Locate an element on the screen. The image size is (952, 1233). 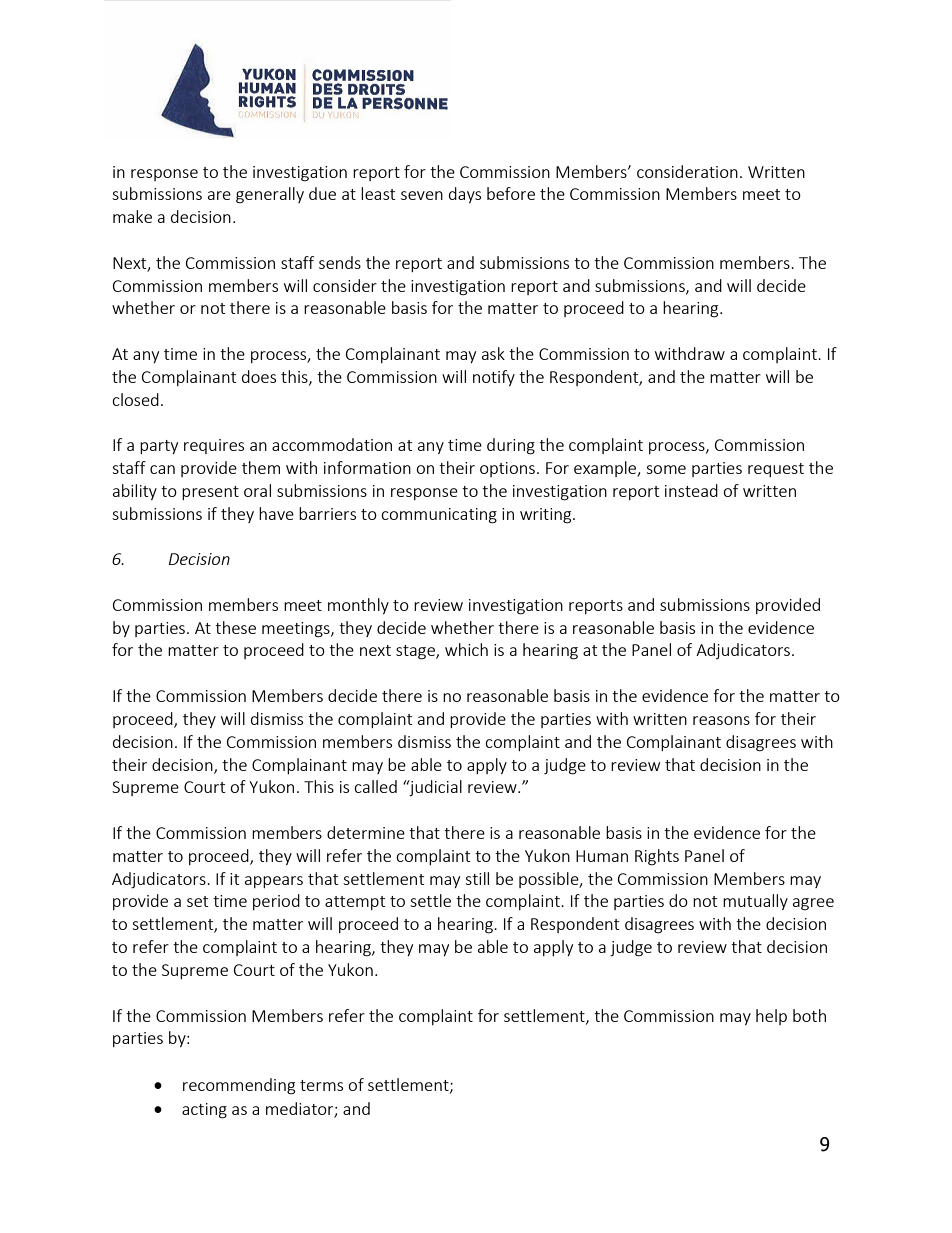
days is located at coordinates (465, 195).
